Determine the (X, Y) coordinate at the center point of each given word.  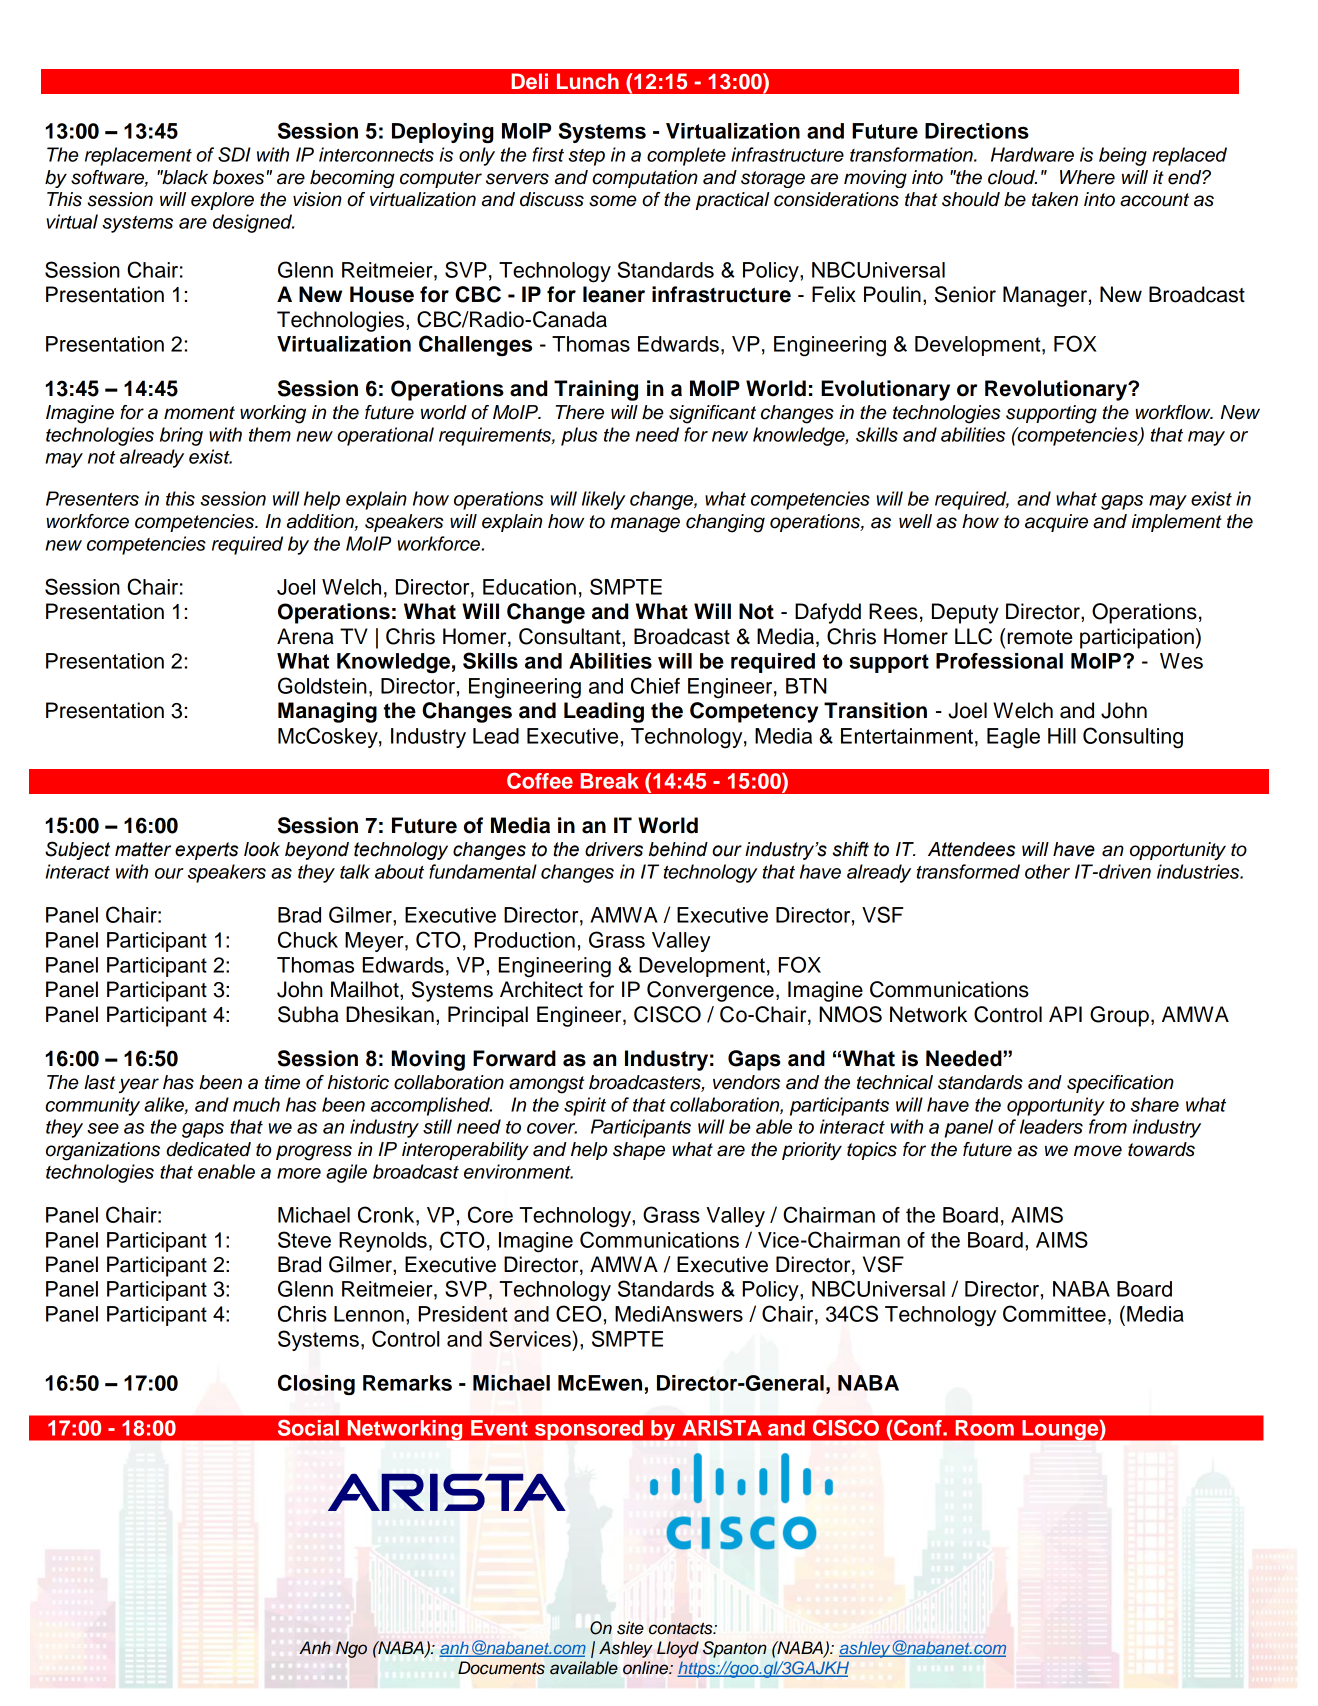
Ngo (351, 1649)
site (630, 1628)
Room (984, 1428)
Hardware (1032, 154)
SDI (234, 154)
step (586, 157)
